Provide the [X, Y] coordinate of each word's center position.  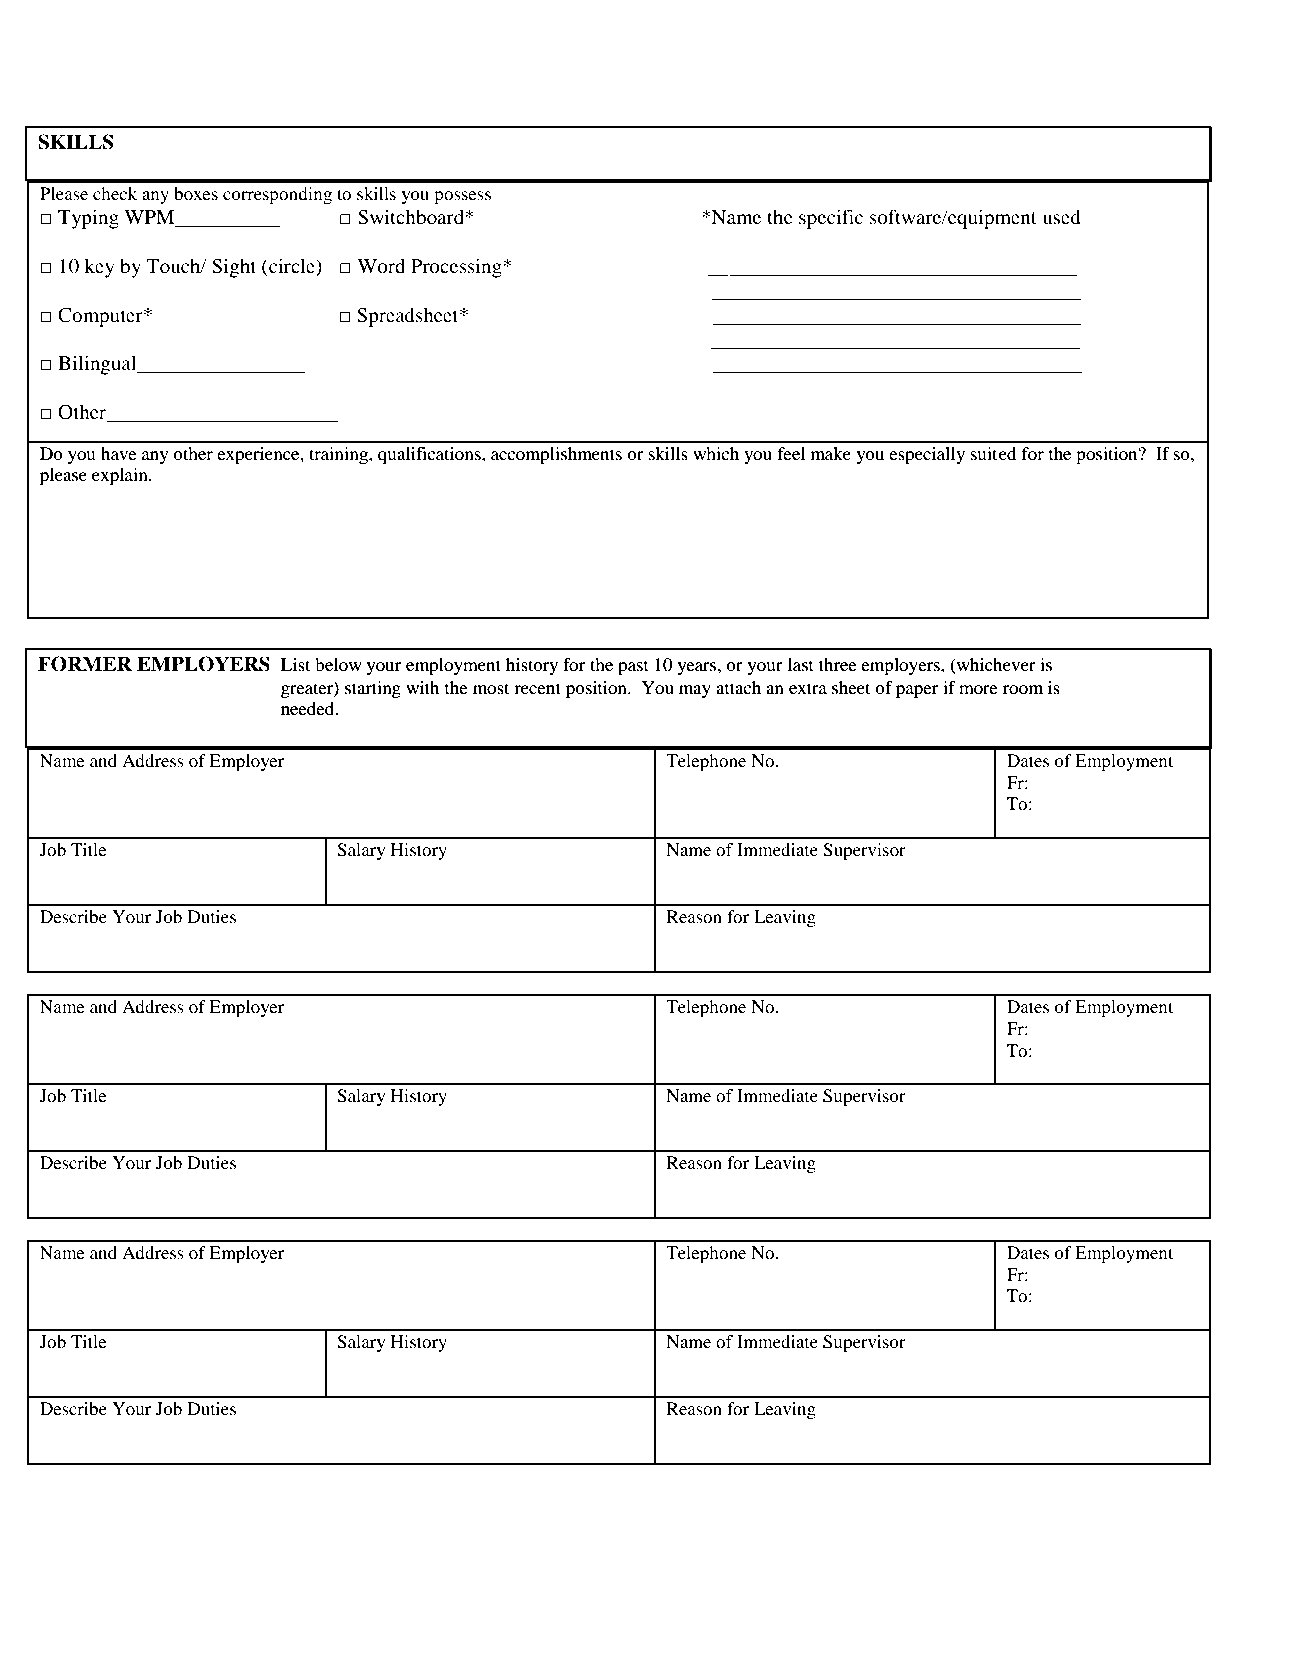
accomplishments [556, 455]
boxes [196, 193]
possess [462, 197]
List [295, 664]
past [633, 667]
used [1061, 217]
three [838, 664]
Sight [234, 268]
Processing [457, 268]
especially [927, 455]
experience [259, 455]
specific [831, 219]
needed [309, 708]
